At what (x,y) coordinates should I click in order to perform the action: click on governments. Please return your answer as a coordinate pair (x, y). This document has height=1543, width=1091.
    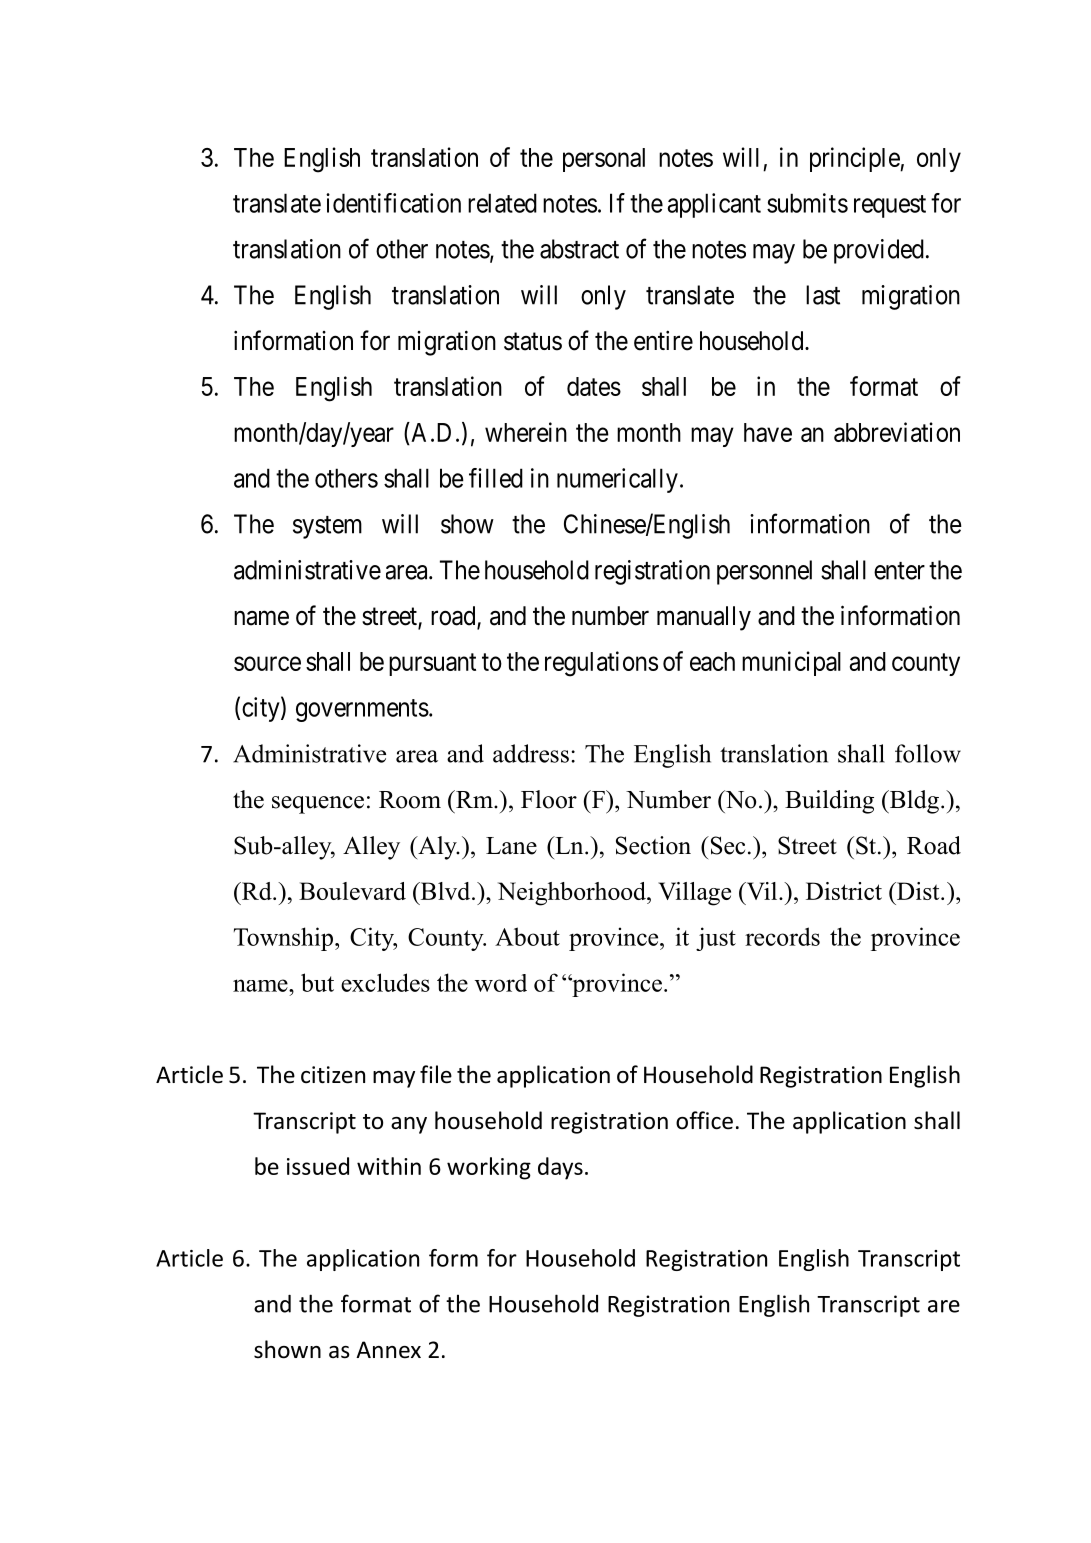
    Looking at the image, I should click on (362, 710).
